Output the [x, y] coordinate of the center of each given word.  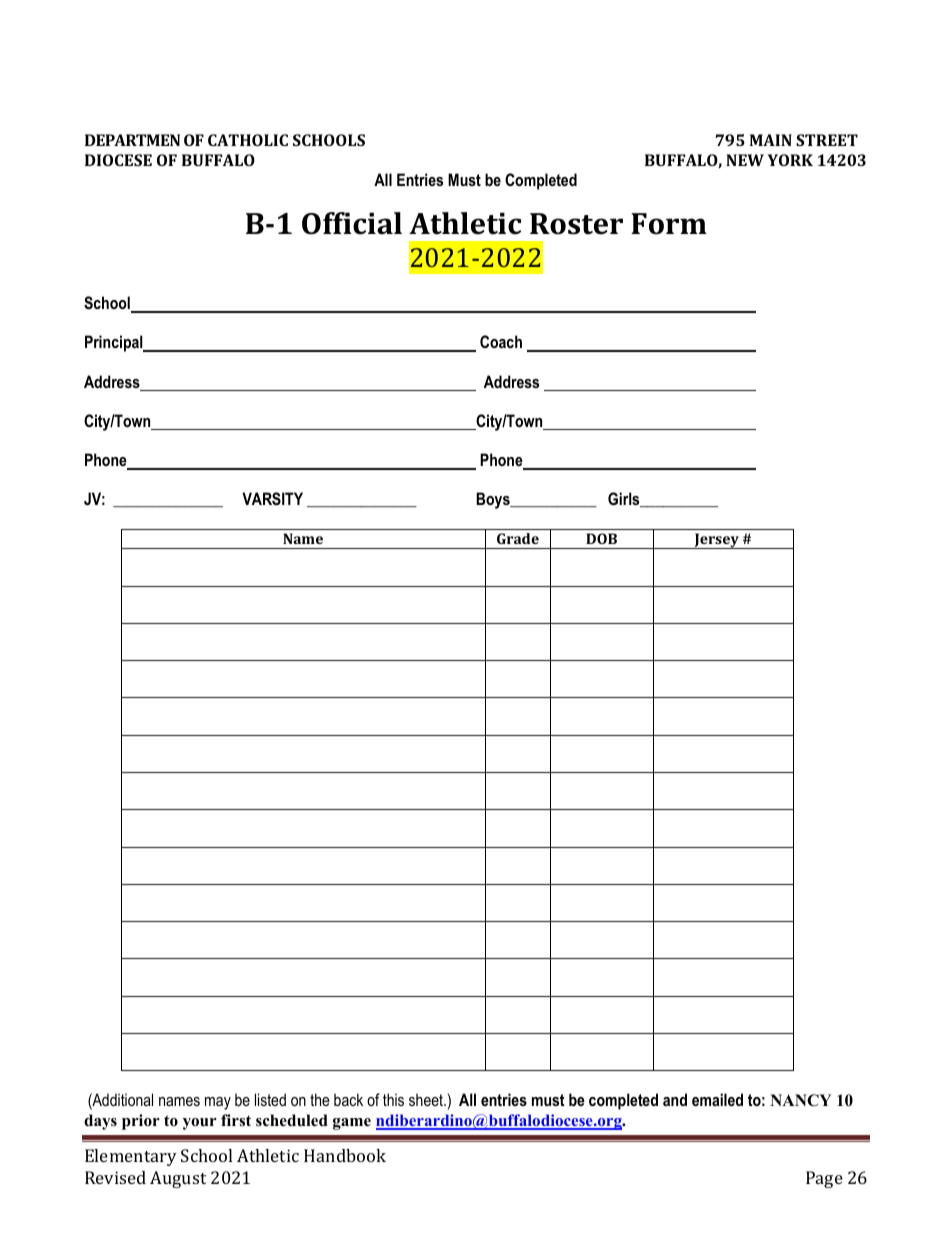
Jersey [716, 541]
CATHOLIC [248, 140]
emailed [717, 1099]
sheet [427, 1099]
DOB [601, 538]
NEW [745, 160]
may [218, 1103]
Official [352, 223]
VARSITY [272, 499]
